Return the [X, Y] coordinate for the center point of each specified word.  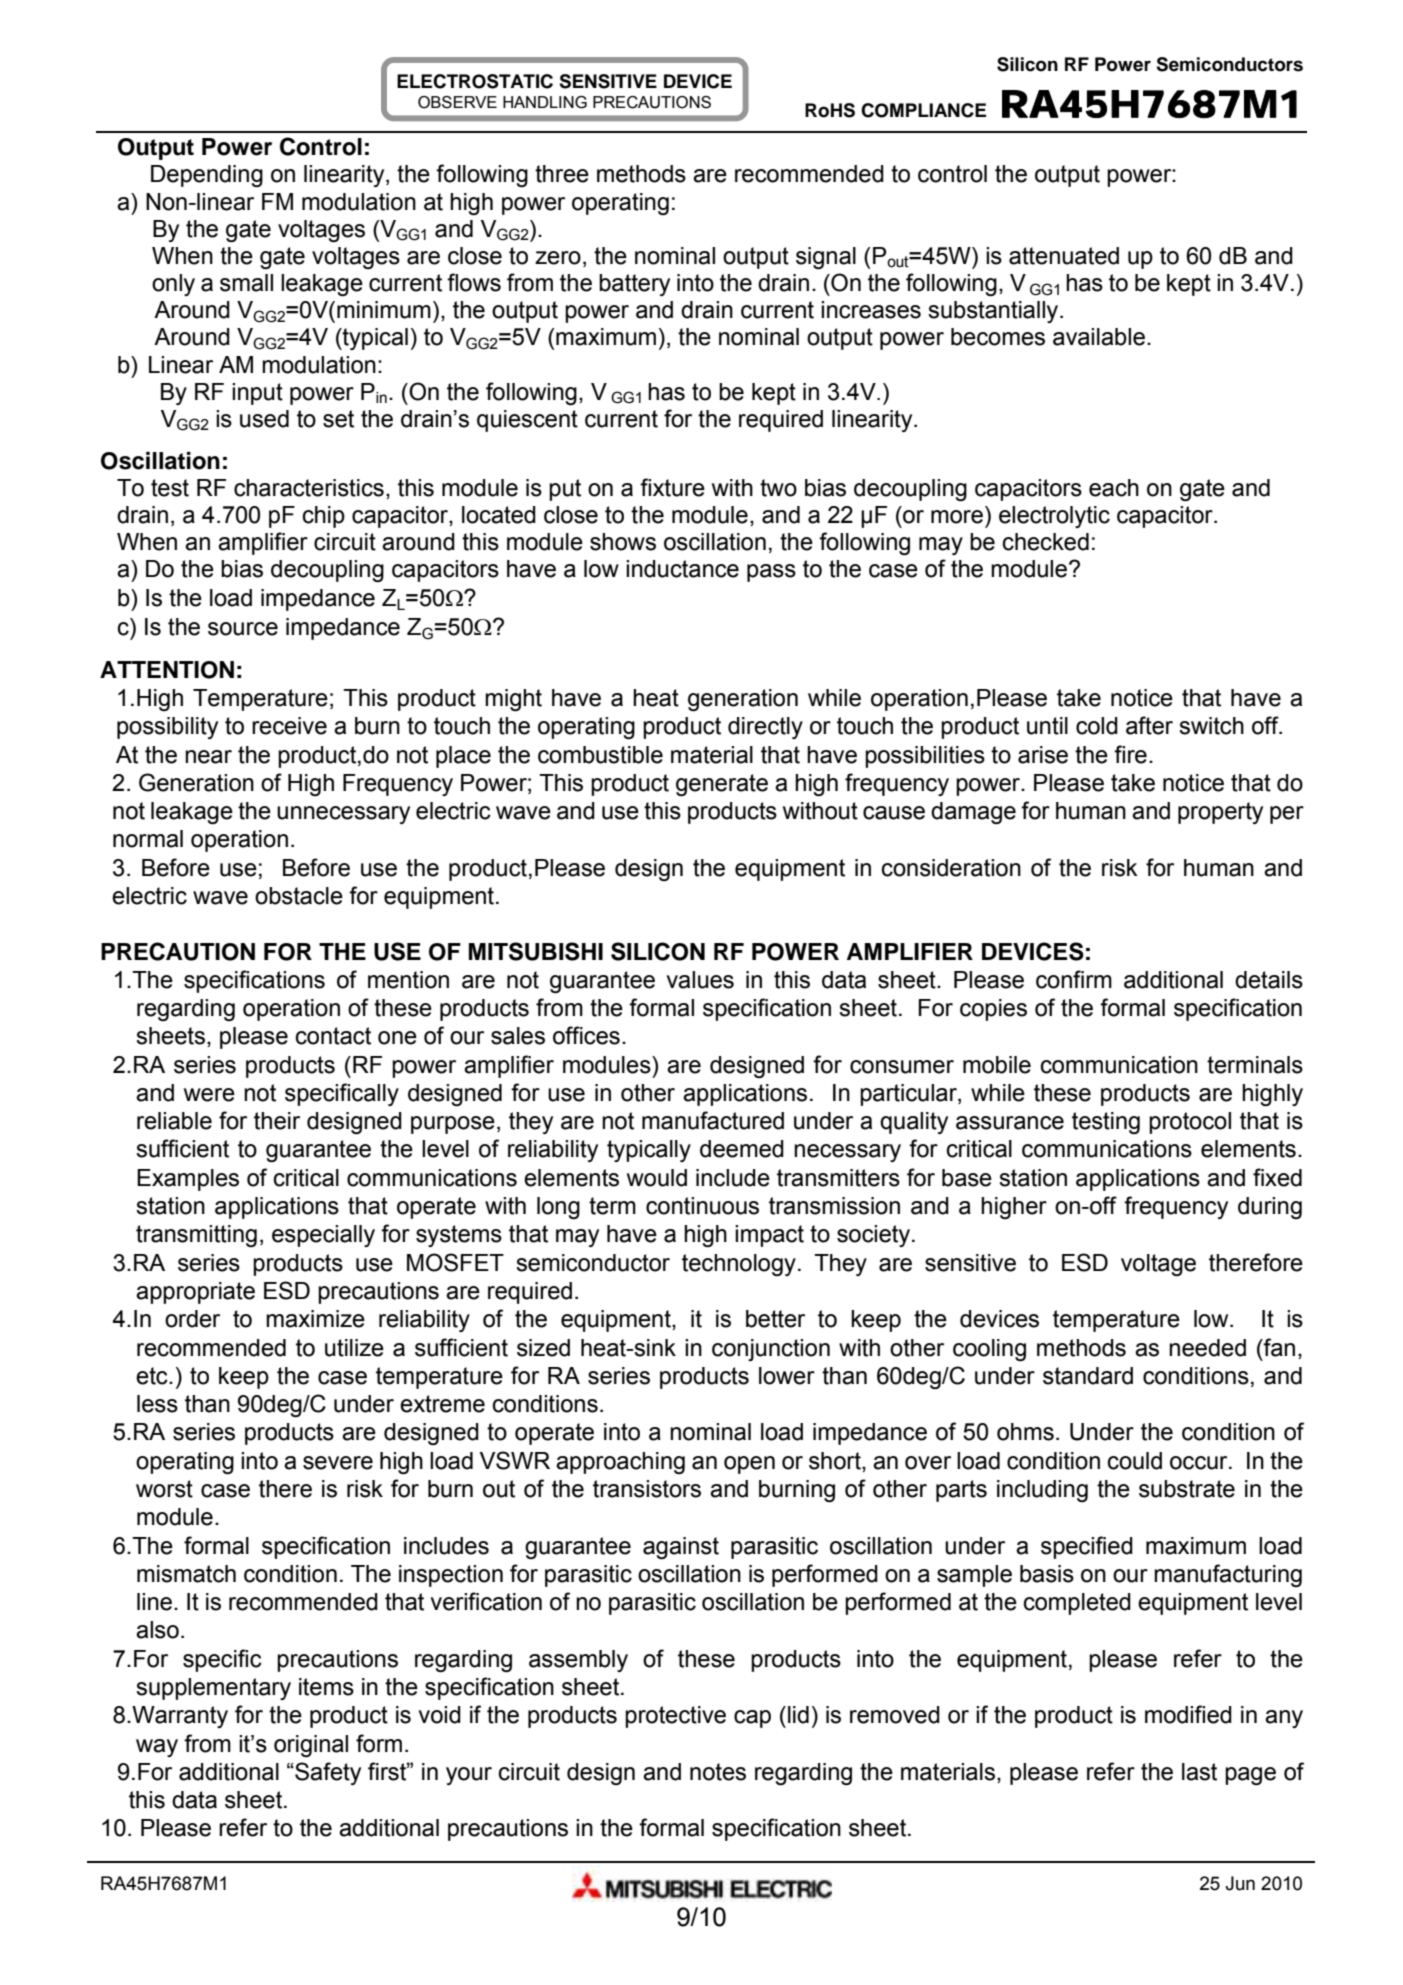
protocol [1190, 1123]
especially [323, 1236]
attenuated [1064, 256]
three [562, 174]
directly [765, 728]
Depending [207, 176]
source [243, 629]
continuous [702, 1206]
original [311, 1746]
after [1149, 725]
